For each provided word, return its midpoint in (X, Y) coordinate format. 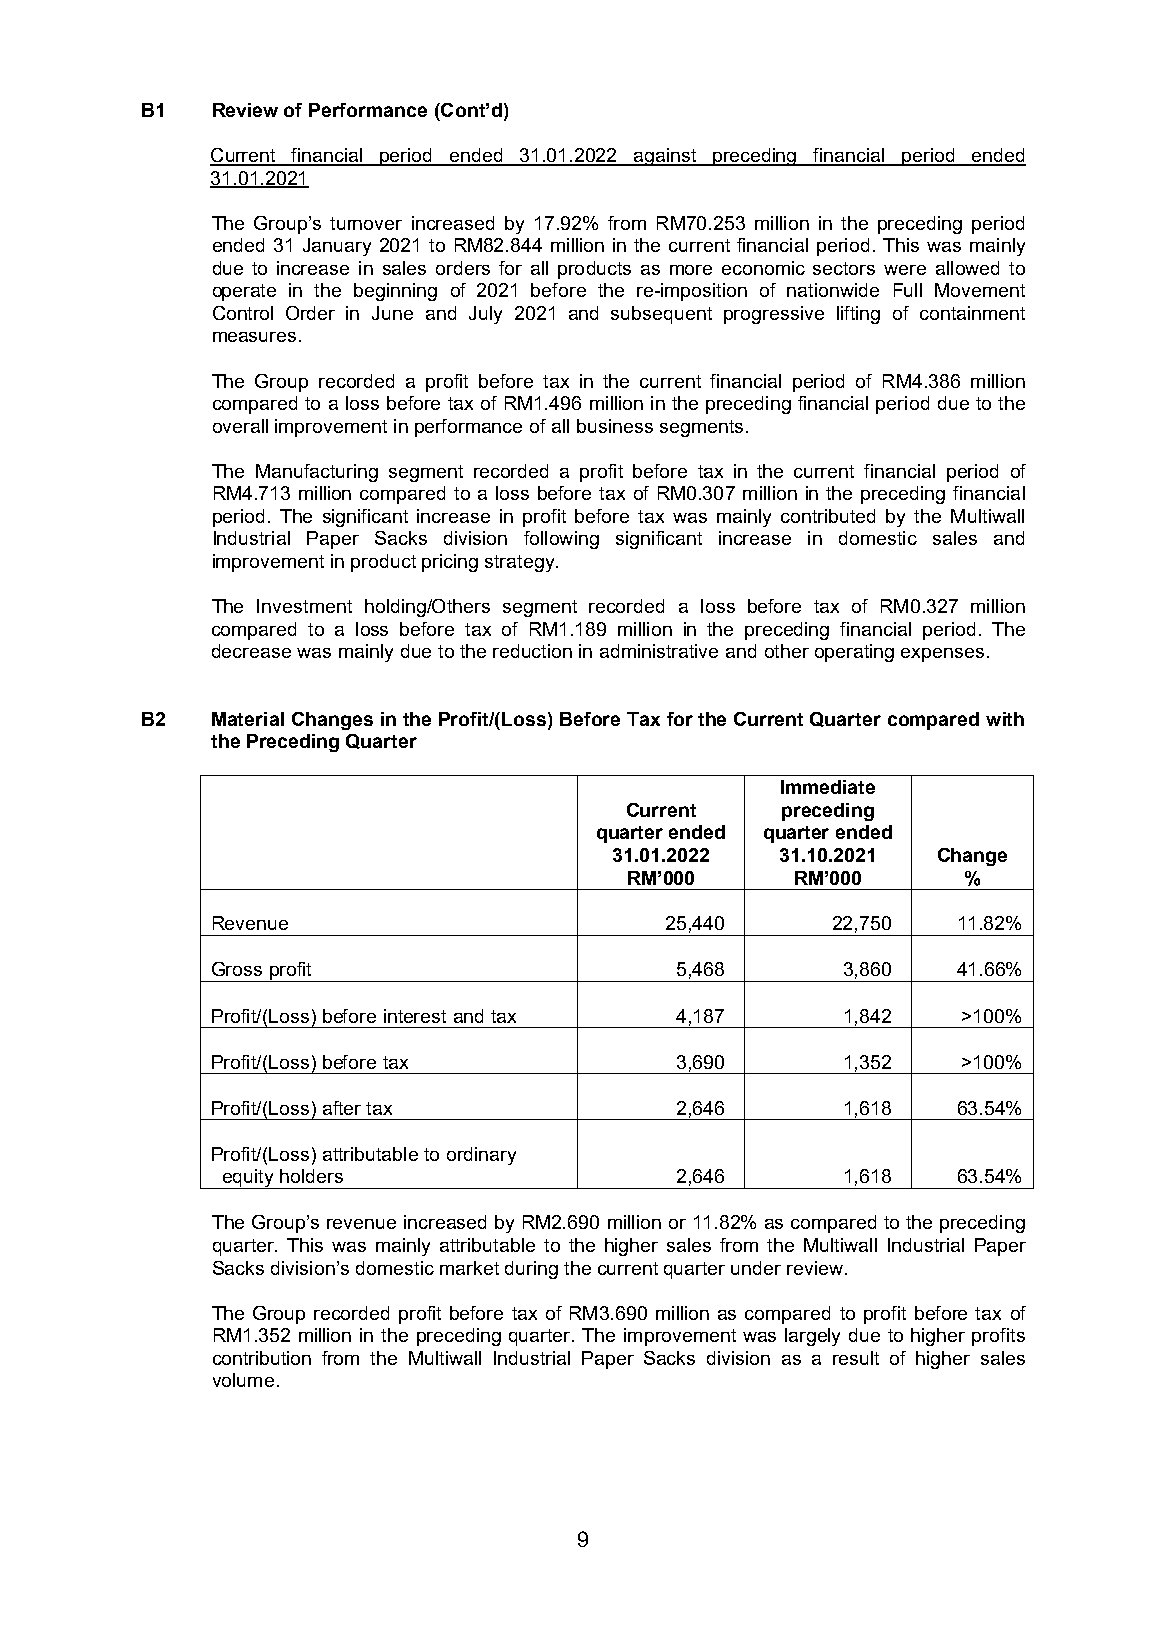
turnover (366, 223)
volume (243, 1380)
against (665, 157)
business (615, 426)
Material (248, 719)
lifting (858, 315)
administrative (659, 651)
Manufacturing (317, 473)
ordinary (481, 1156)
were (905, 270)
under (756, 1268)
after (342, 1108)
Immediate (828, 787)
